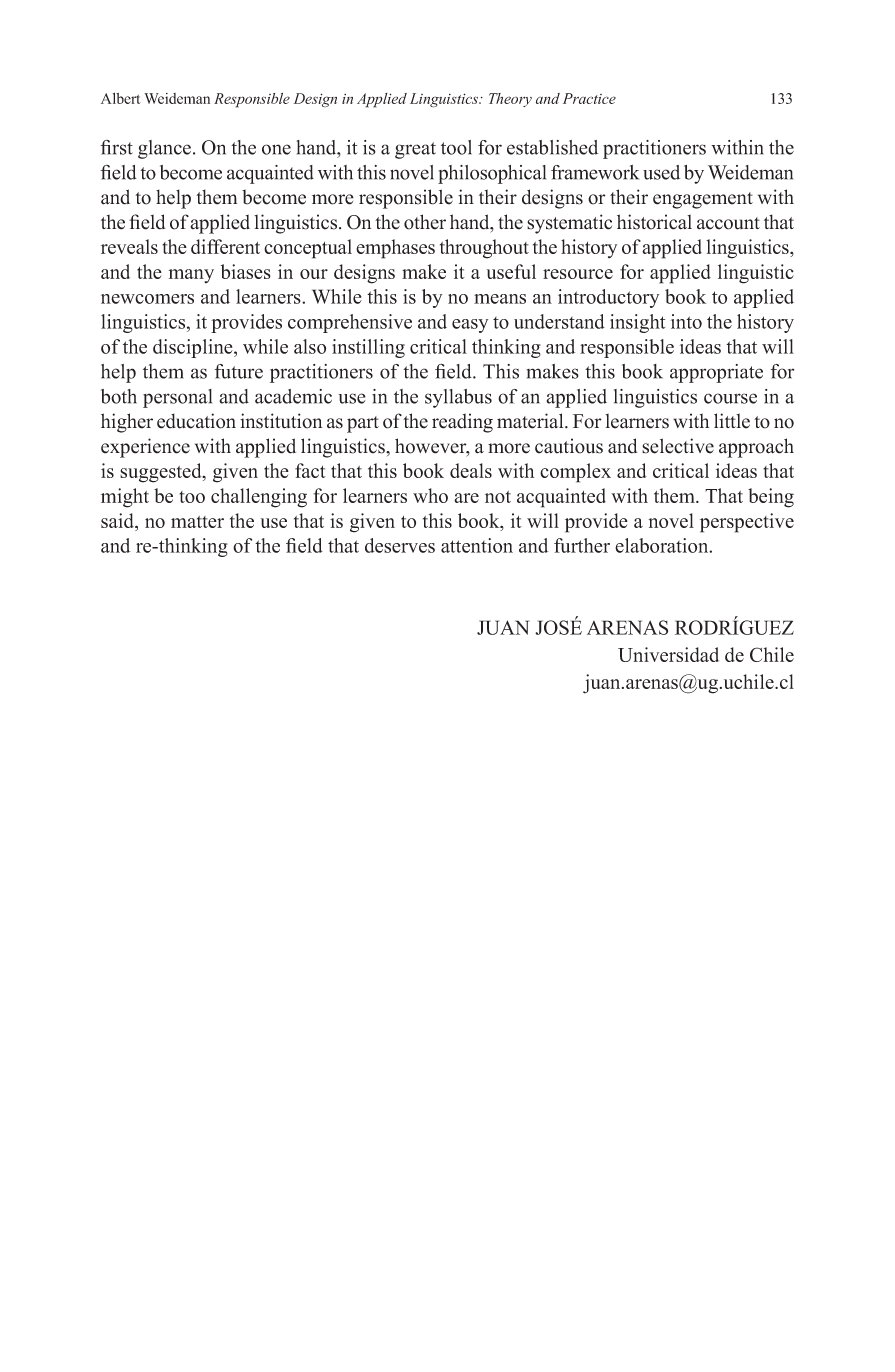 Image resolution: width=895 pixels, height=1372 pixels. I want to click on appropriate, so click(716, 373).
